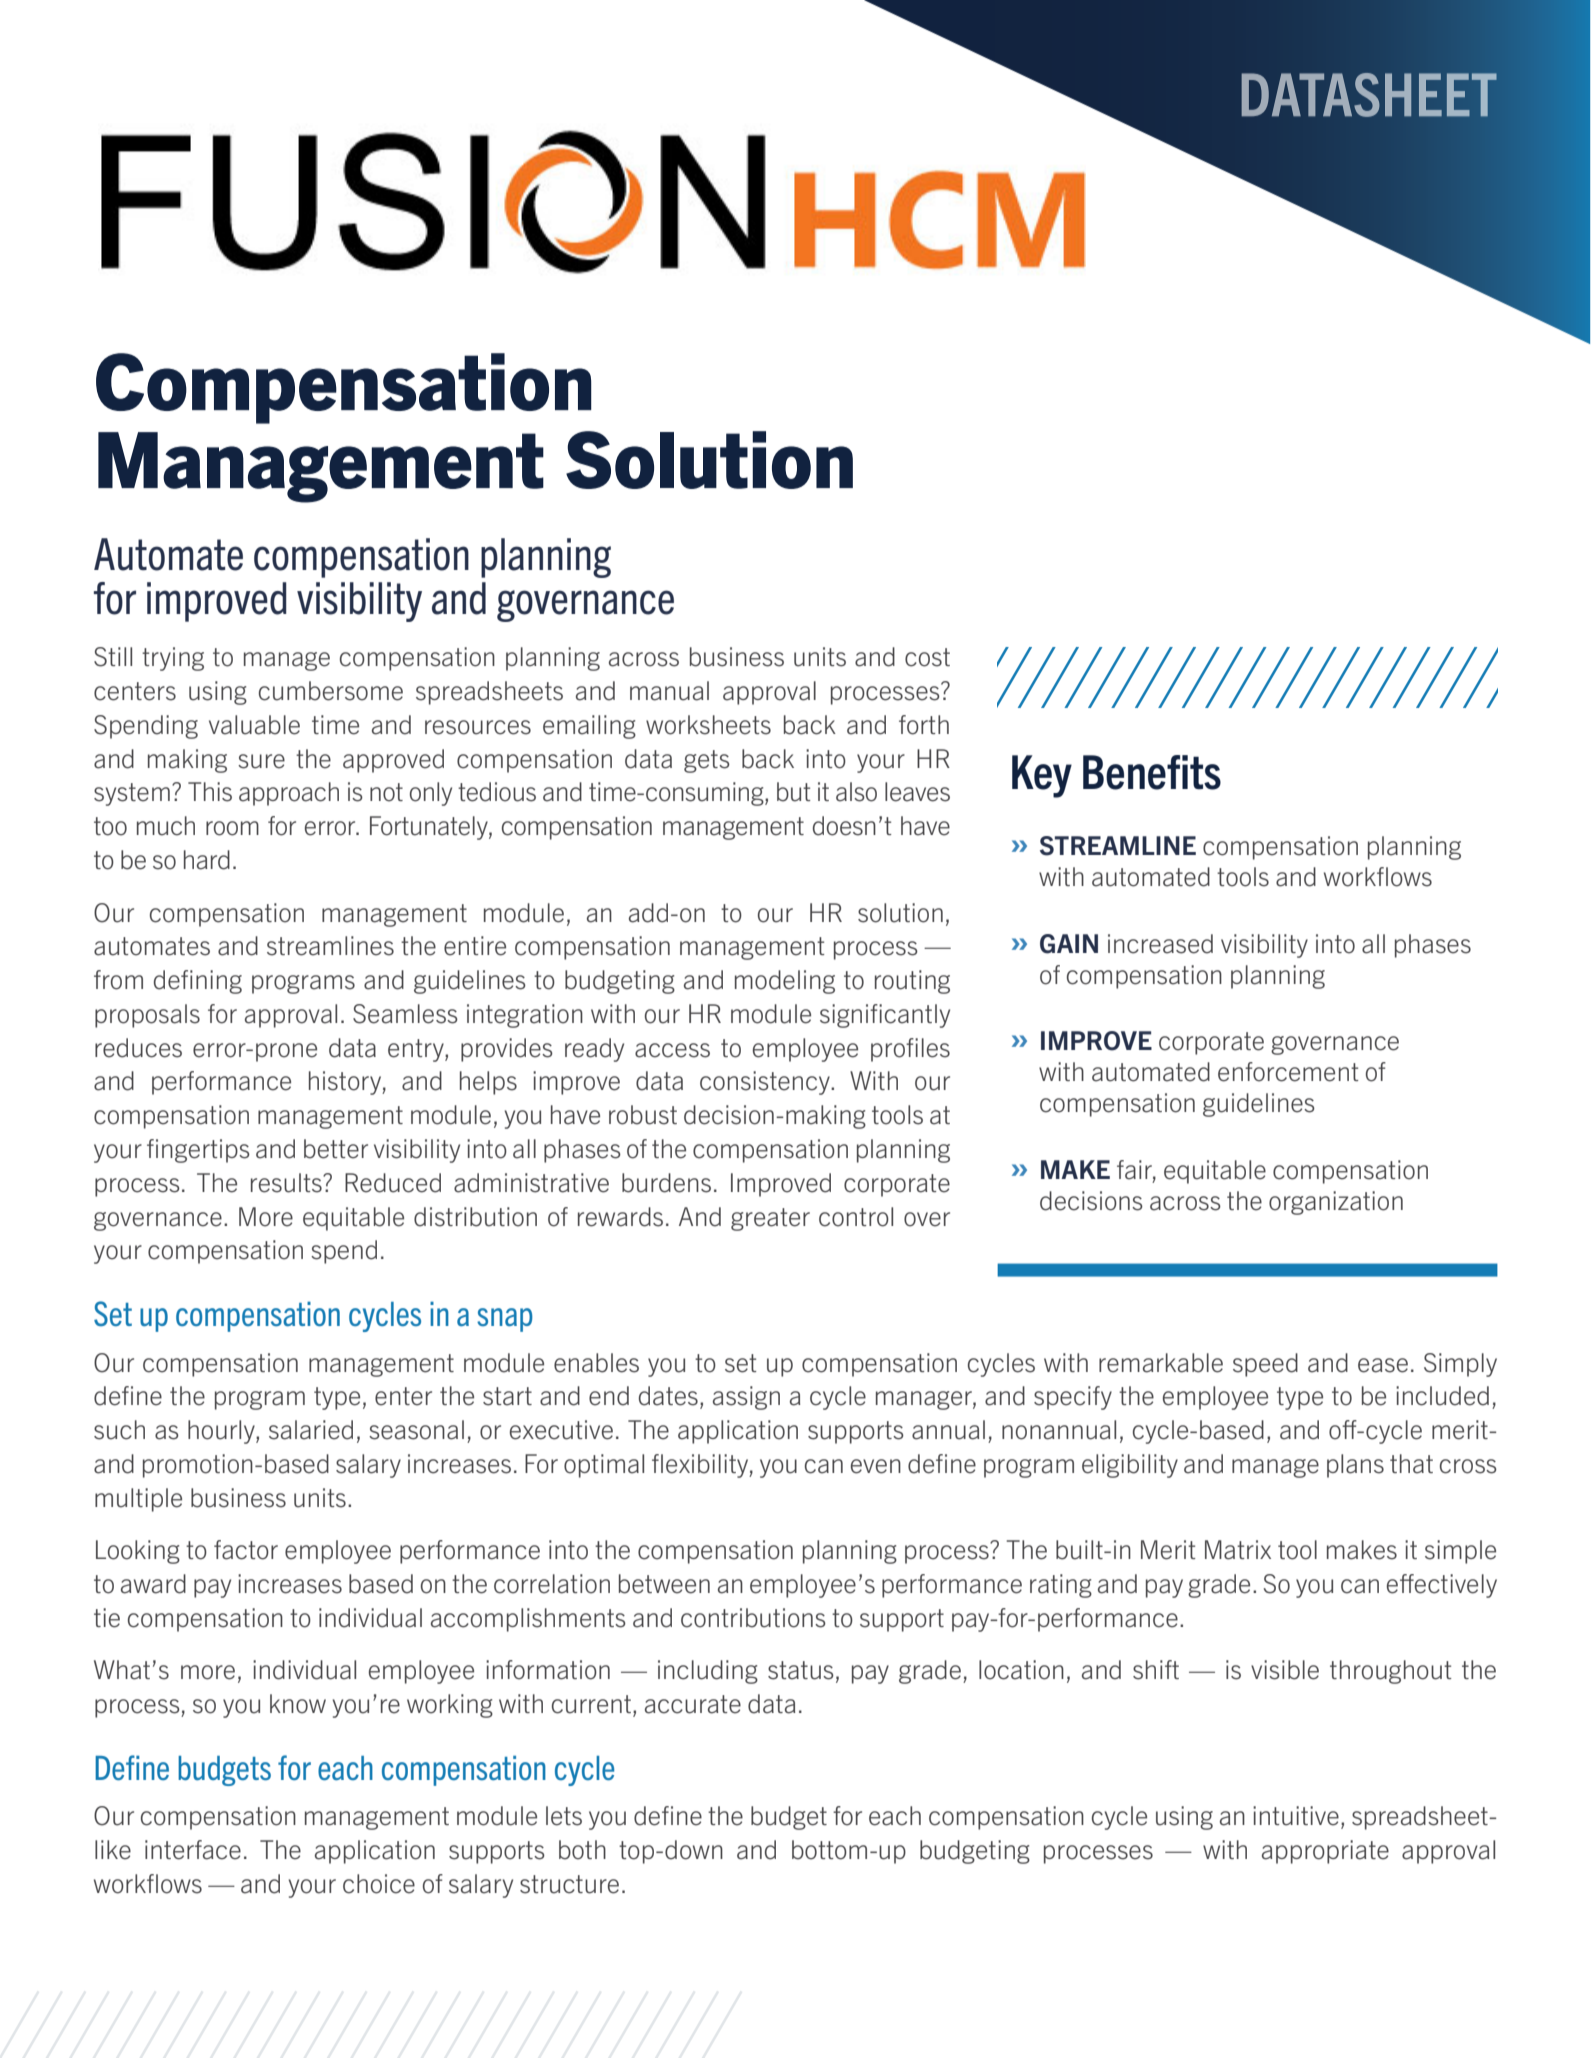  Describe the element at coordinates (770, 1219) in the screenshot. I see `greater` at that location.
